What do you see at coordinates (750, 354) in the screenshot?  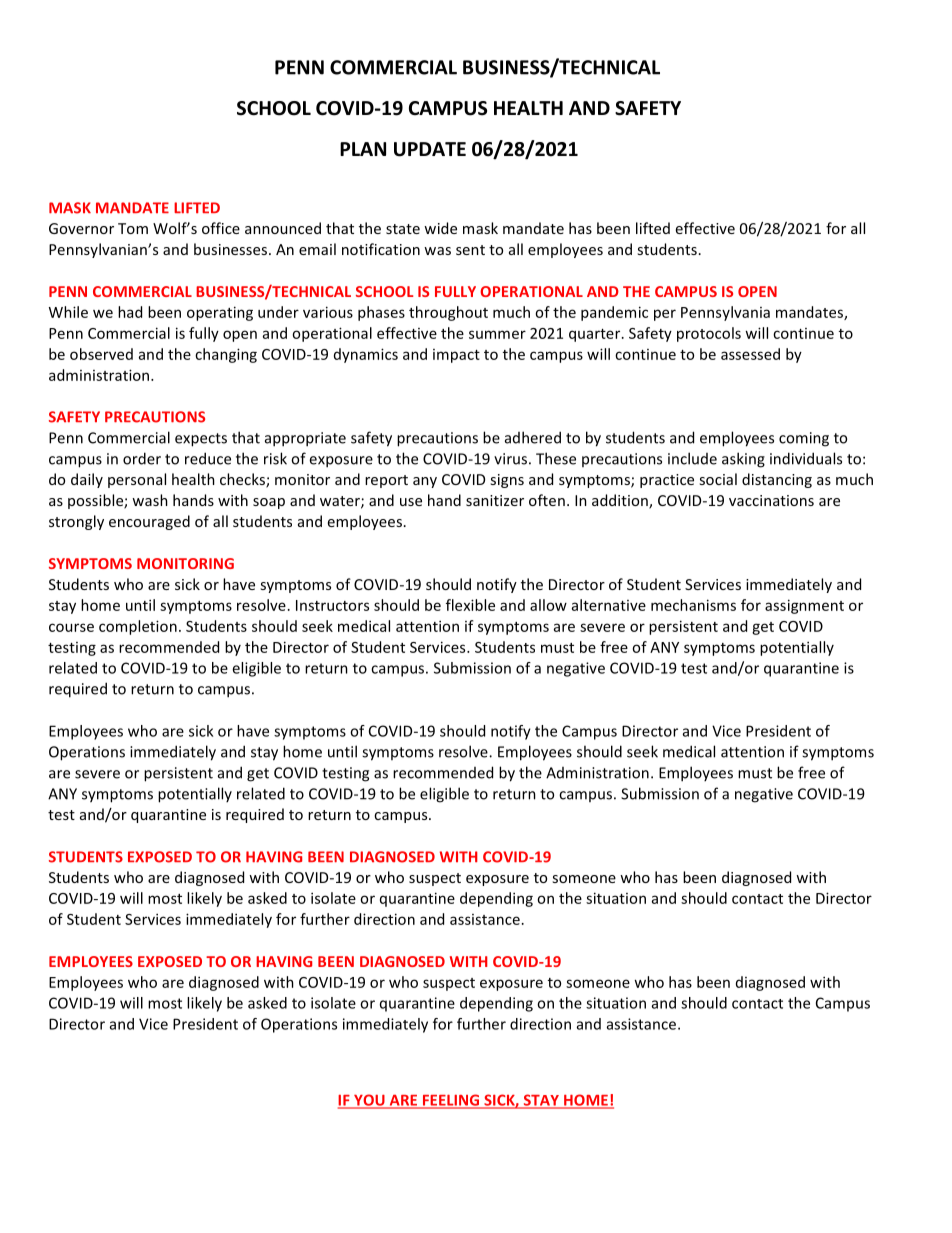 I see `assessed` at bounding box center [750, 354].
